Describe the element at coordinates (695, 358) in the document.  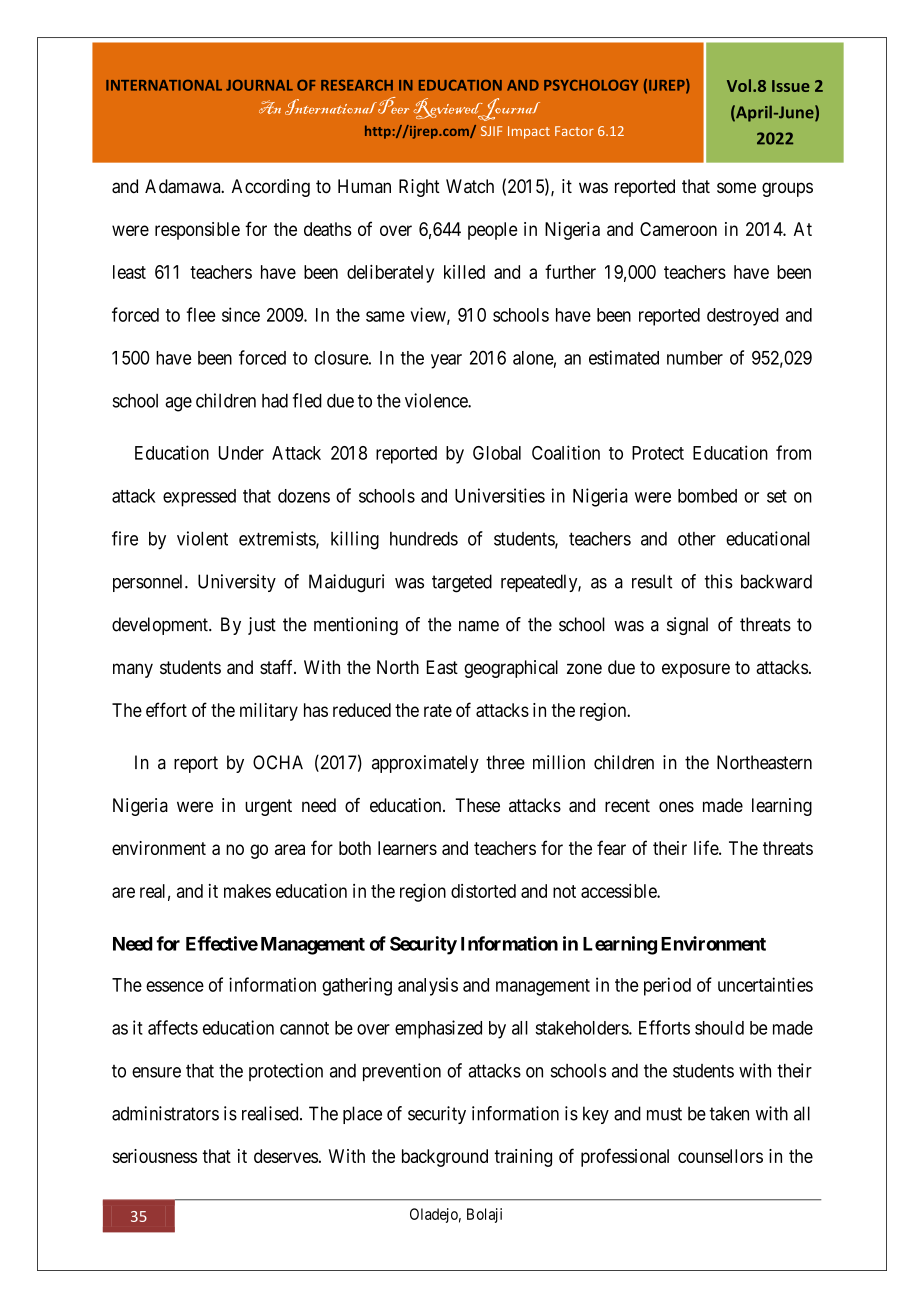
I see `number` at that location.
